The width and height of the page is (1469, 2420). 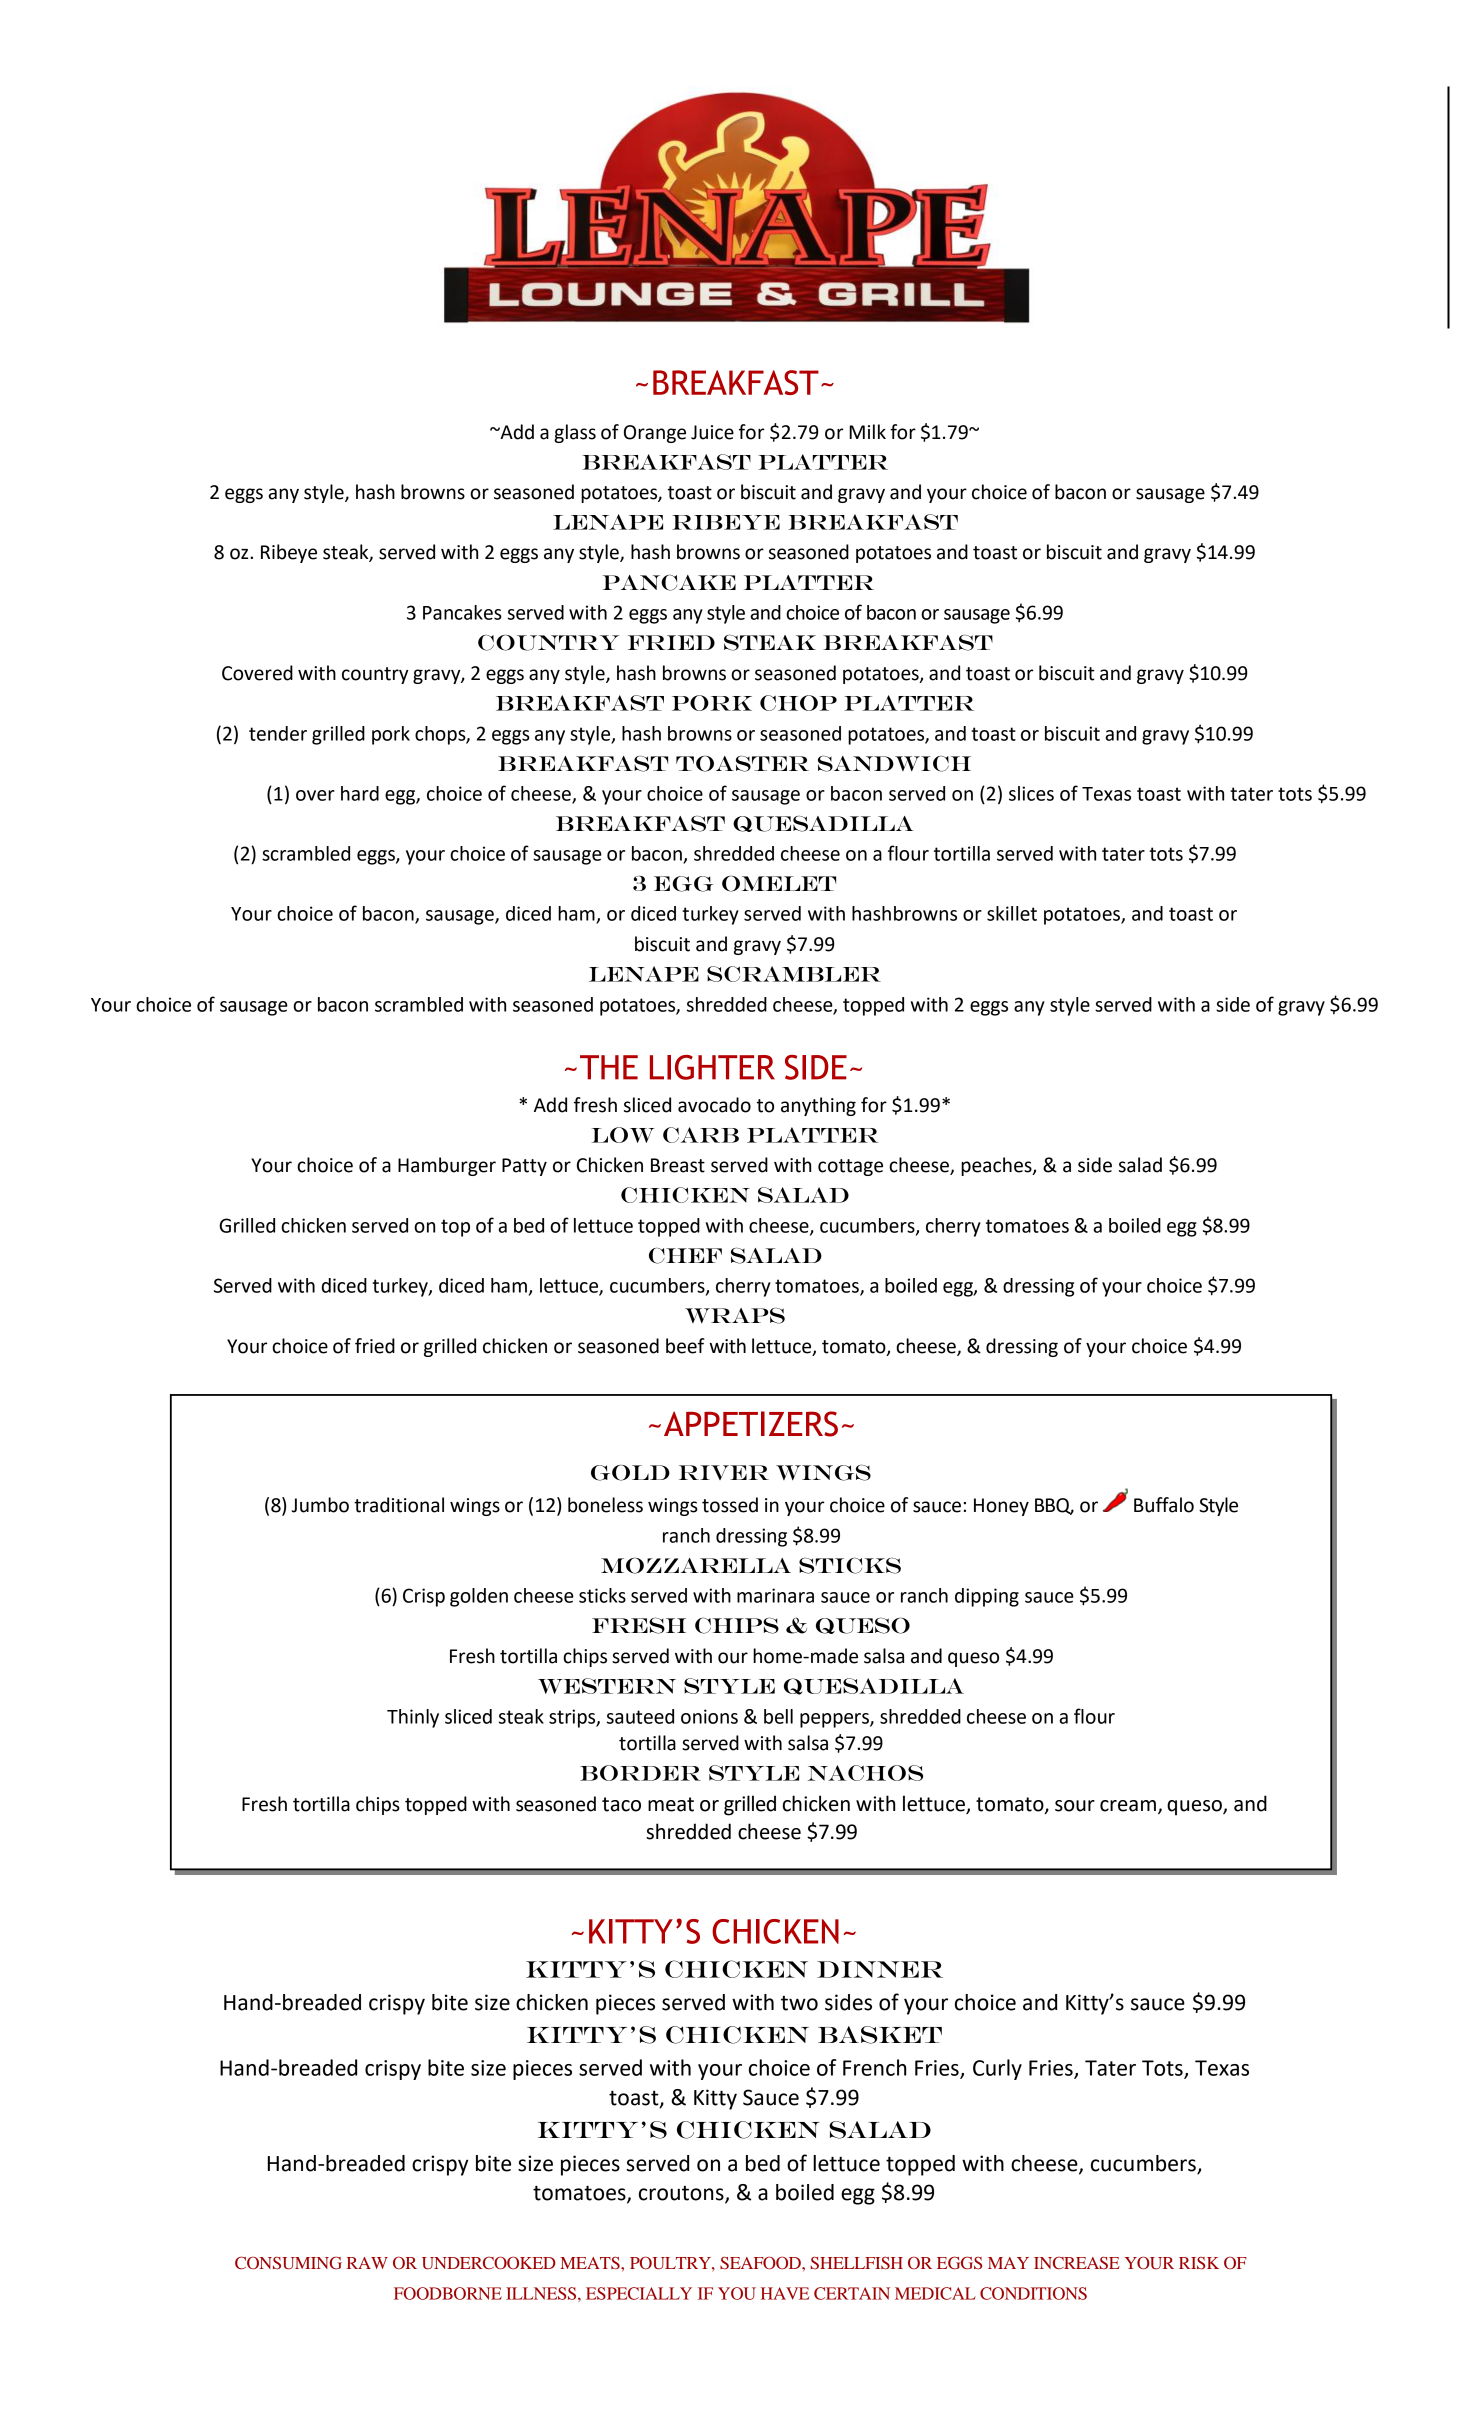 I want to click on Milk, so click(x=867, y=431).
